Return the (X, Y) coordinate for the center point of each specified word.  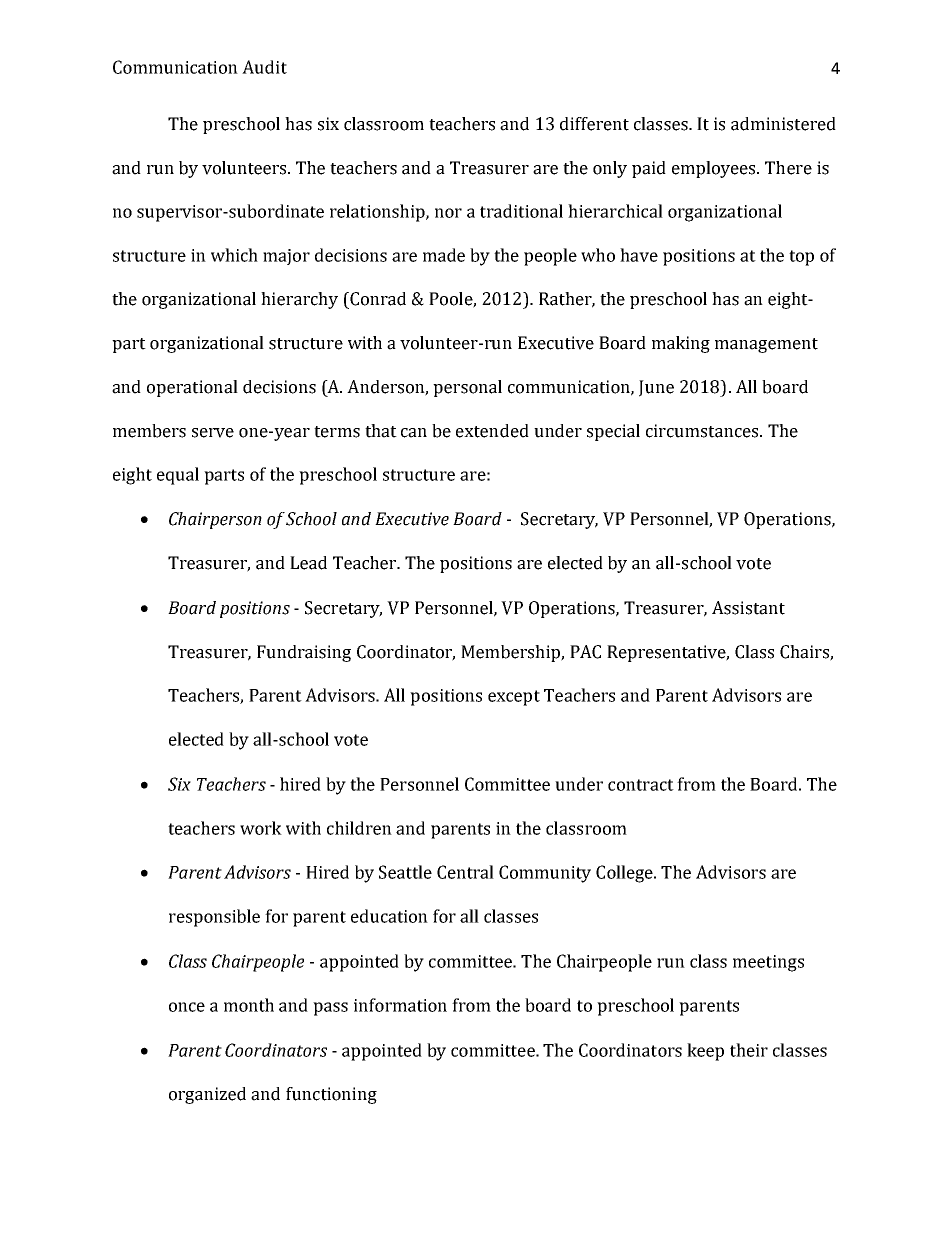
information (400, 1005)
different (594, 124)
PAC (585, 652)
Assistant (748, 608)
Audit (264, 67)
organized (207, 1095)
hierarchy (299, 300)
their (749, 1050)
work (261, 828)
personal (467, 388)
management (766, 345)
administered (783, 124)
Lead (308, 563)
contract (641, 785)
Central (465, 872)
